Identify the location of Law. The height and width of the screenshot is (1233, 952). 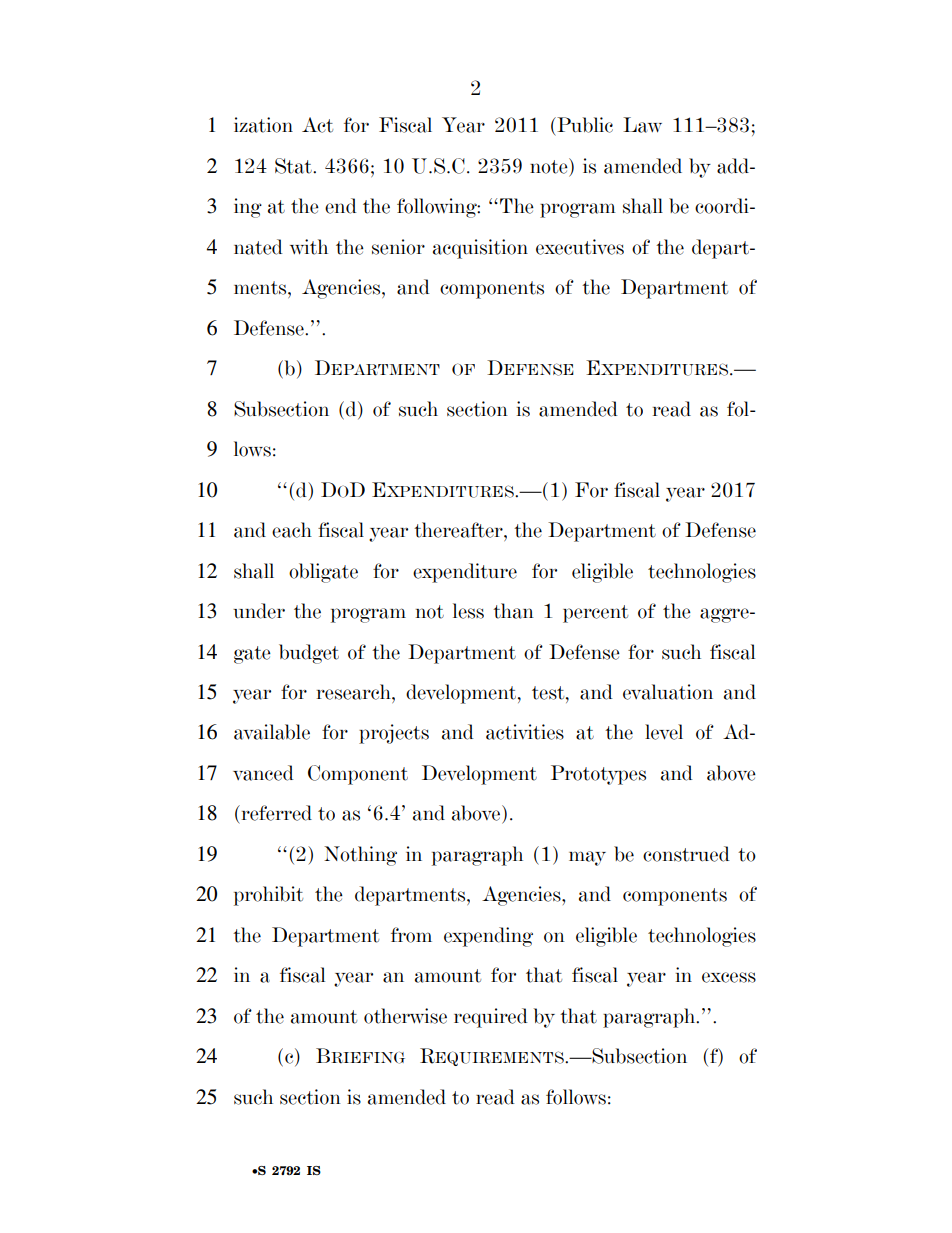
(642, 125).
